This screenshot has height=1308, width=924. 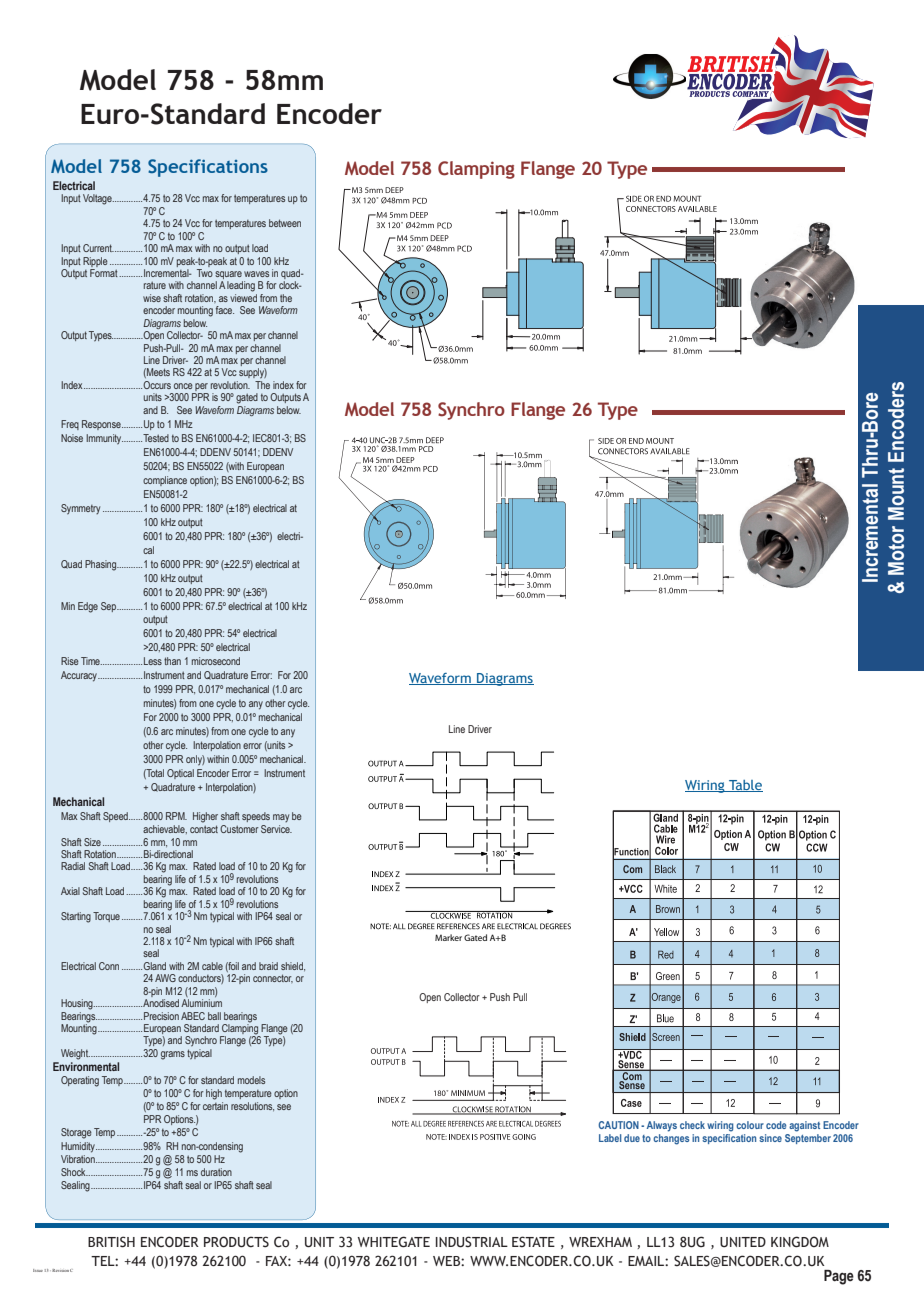 I want to click on Optical, so click(x=180, y=774).
